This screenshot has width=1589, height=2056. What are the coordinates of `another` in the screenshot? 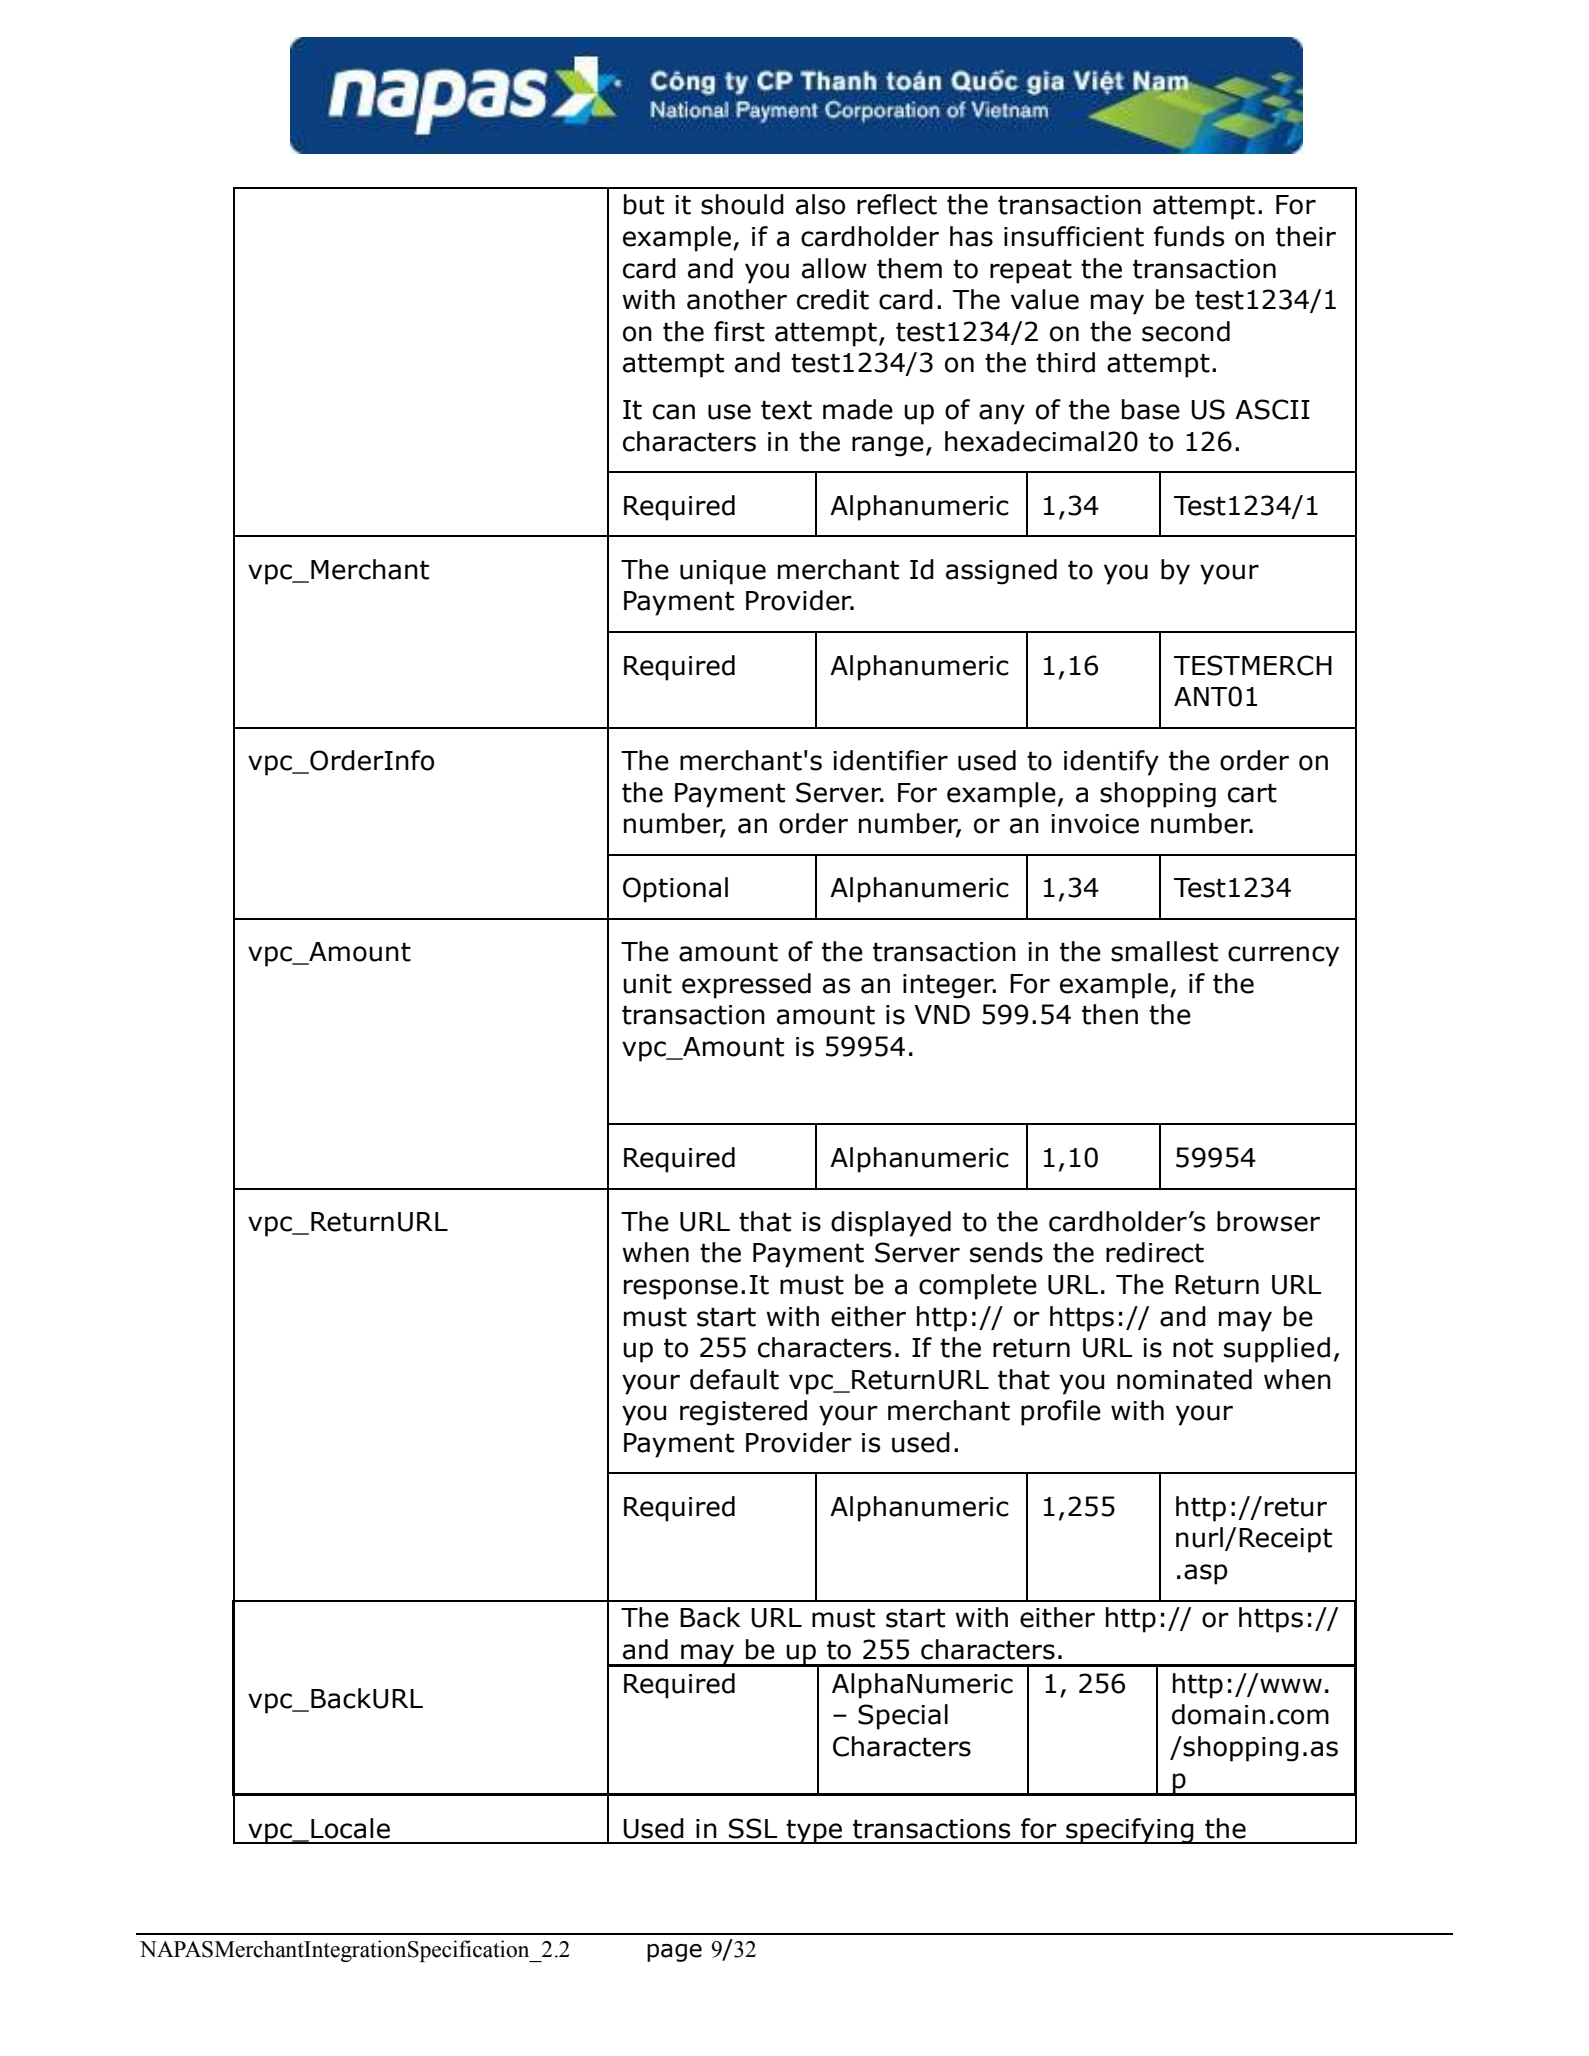 It's located at (737, 299).
